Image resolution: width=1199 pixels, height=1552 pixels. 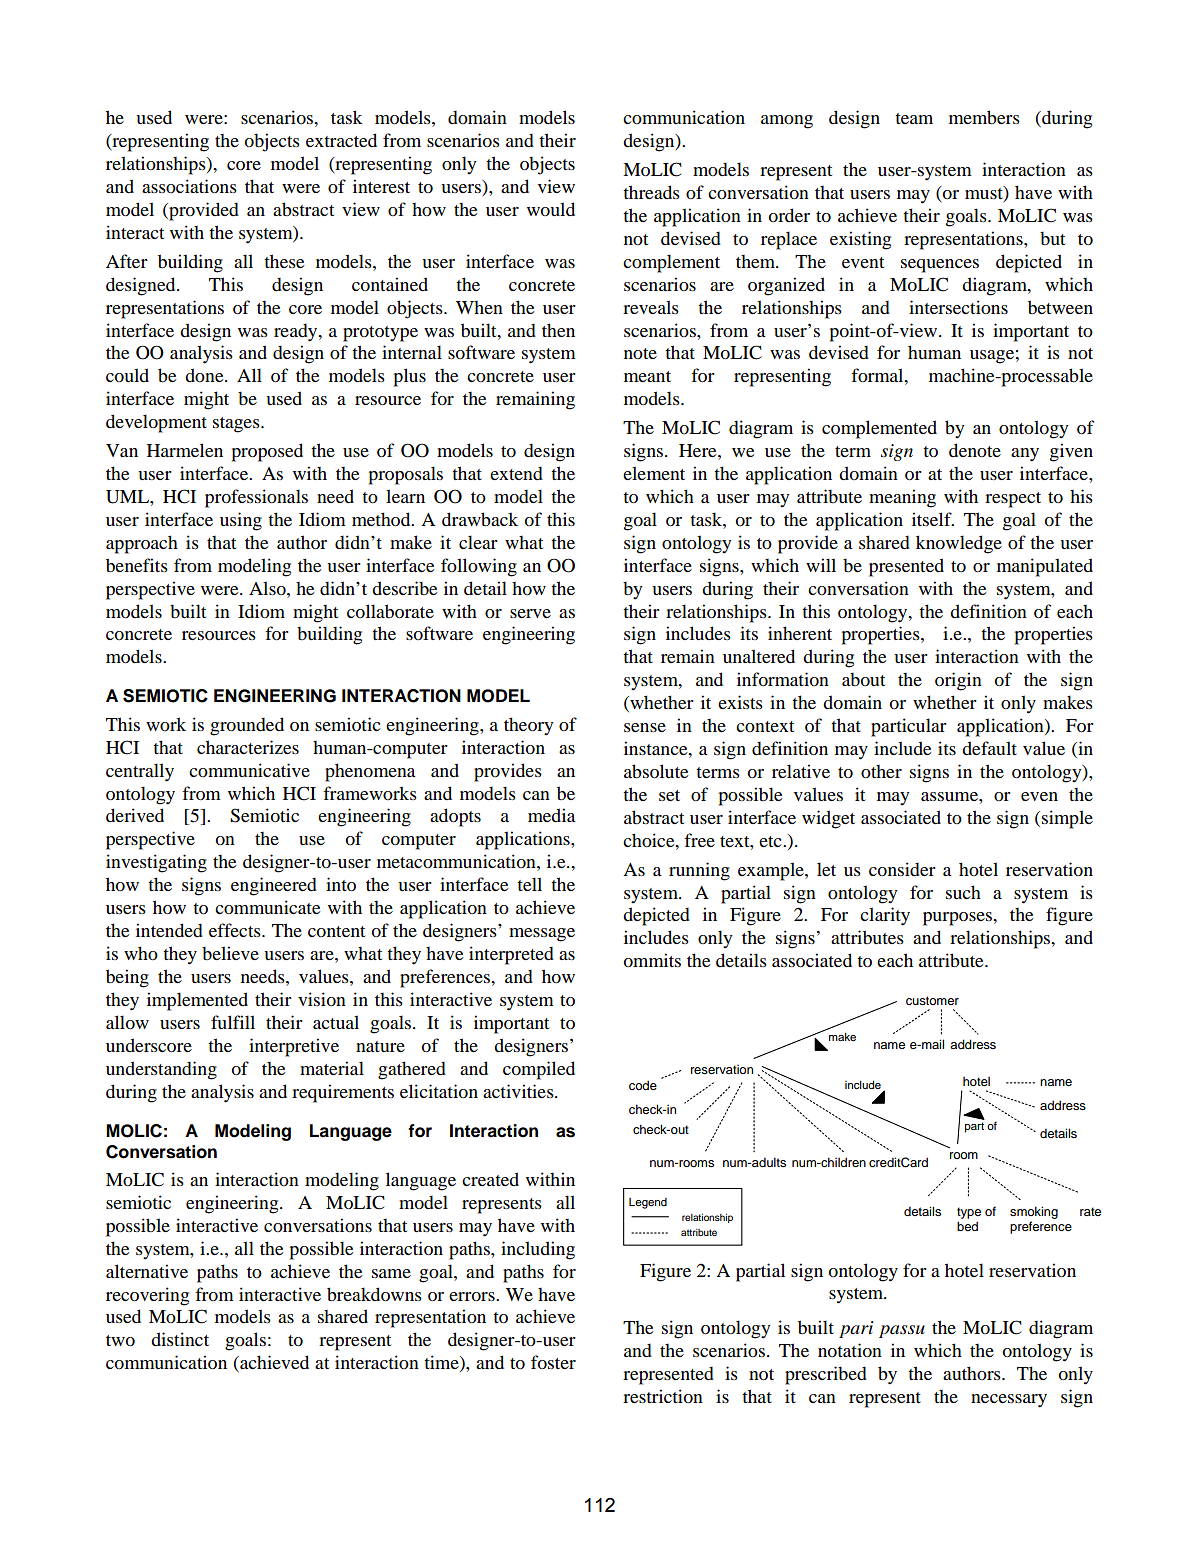 What do you see at coordinates (267, 452) in the screenshot?
I see `proposed` at bounding box center [267, 452].
